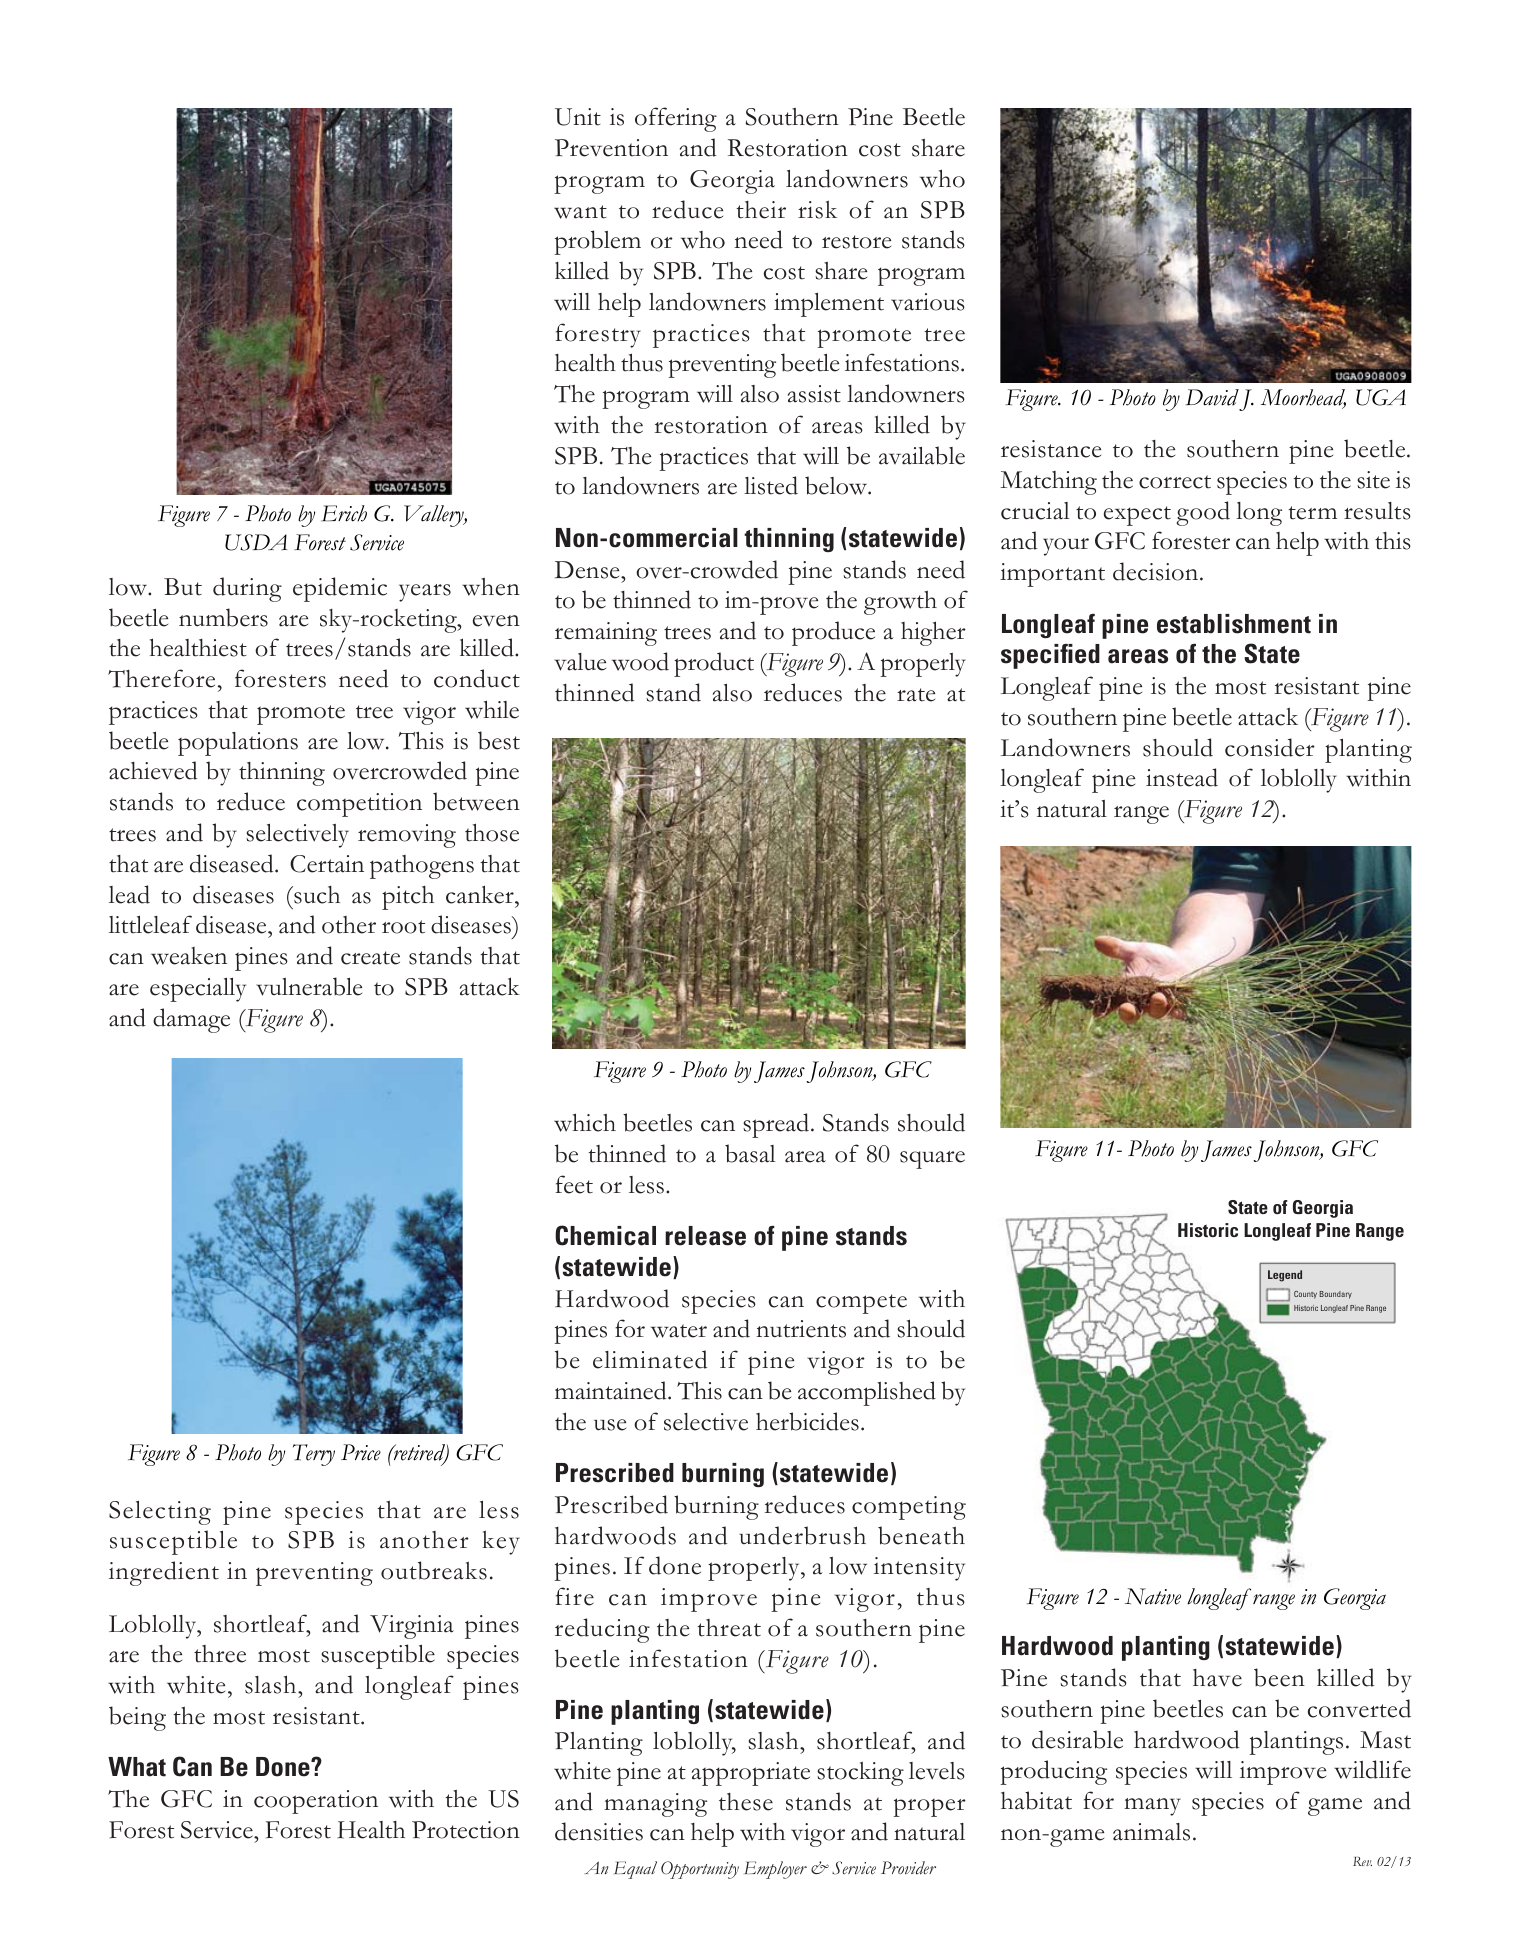 The width and height of the document is (1520, 1954). I want to click on vulnerable, so click(309, 986).
